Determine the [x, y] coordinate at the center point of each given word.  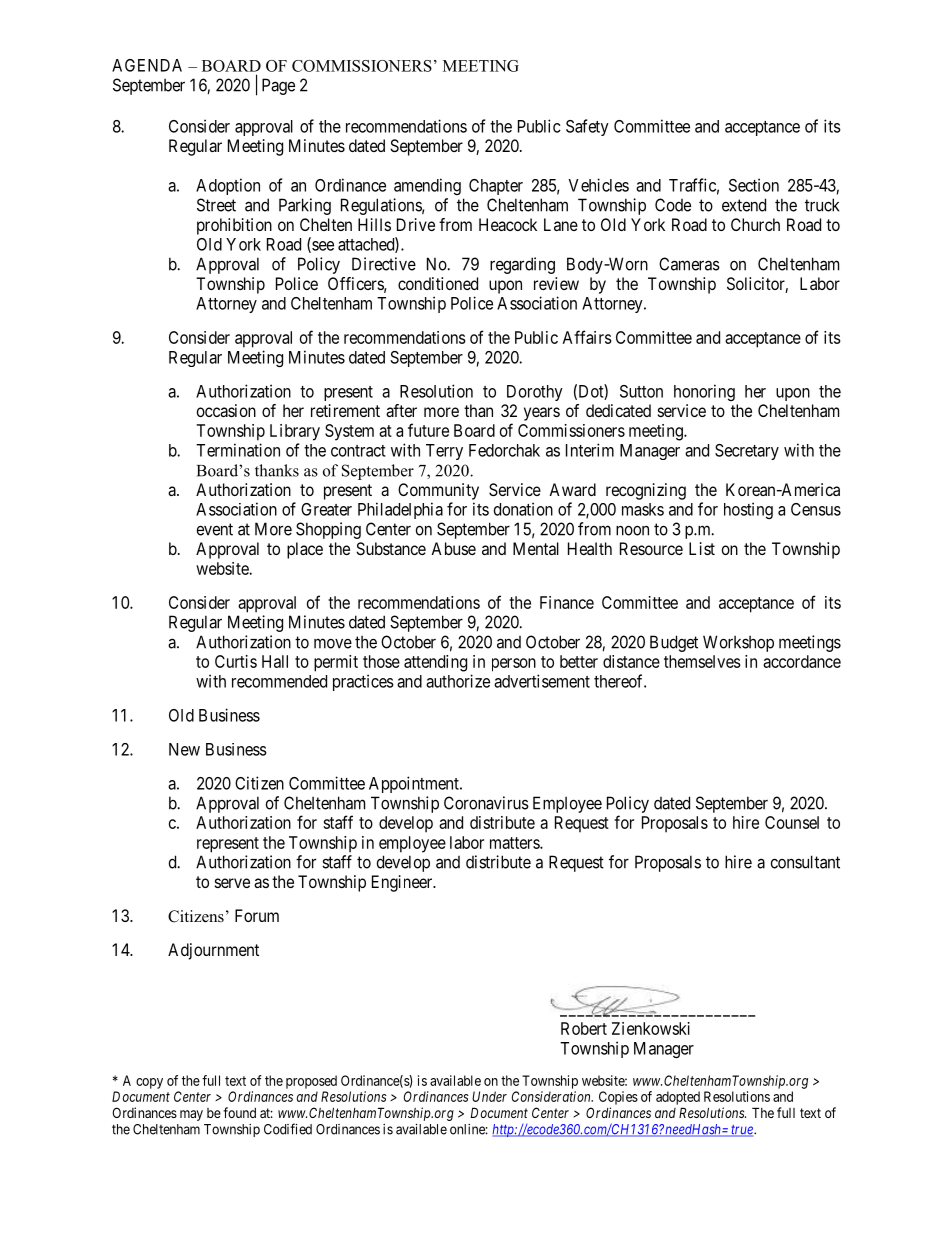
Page [278, 86]
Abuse [453, 548]
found [239, 1112]
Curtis [236, 661]
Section [754, 185]
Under [489, 1096]
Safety [587, 127]
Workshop [738, 643]
